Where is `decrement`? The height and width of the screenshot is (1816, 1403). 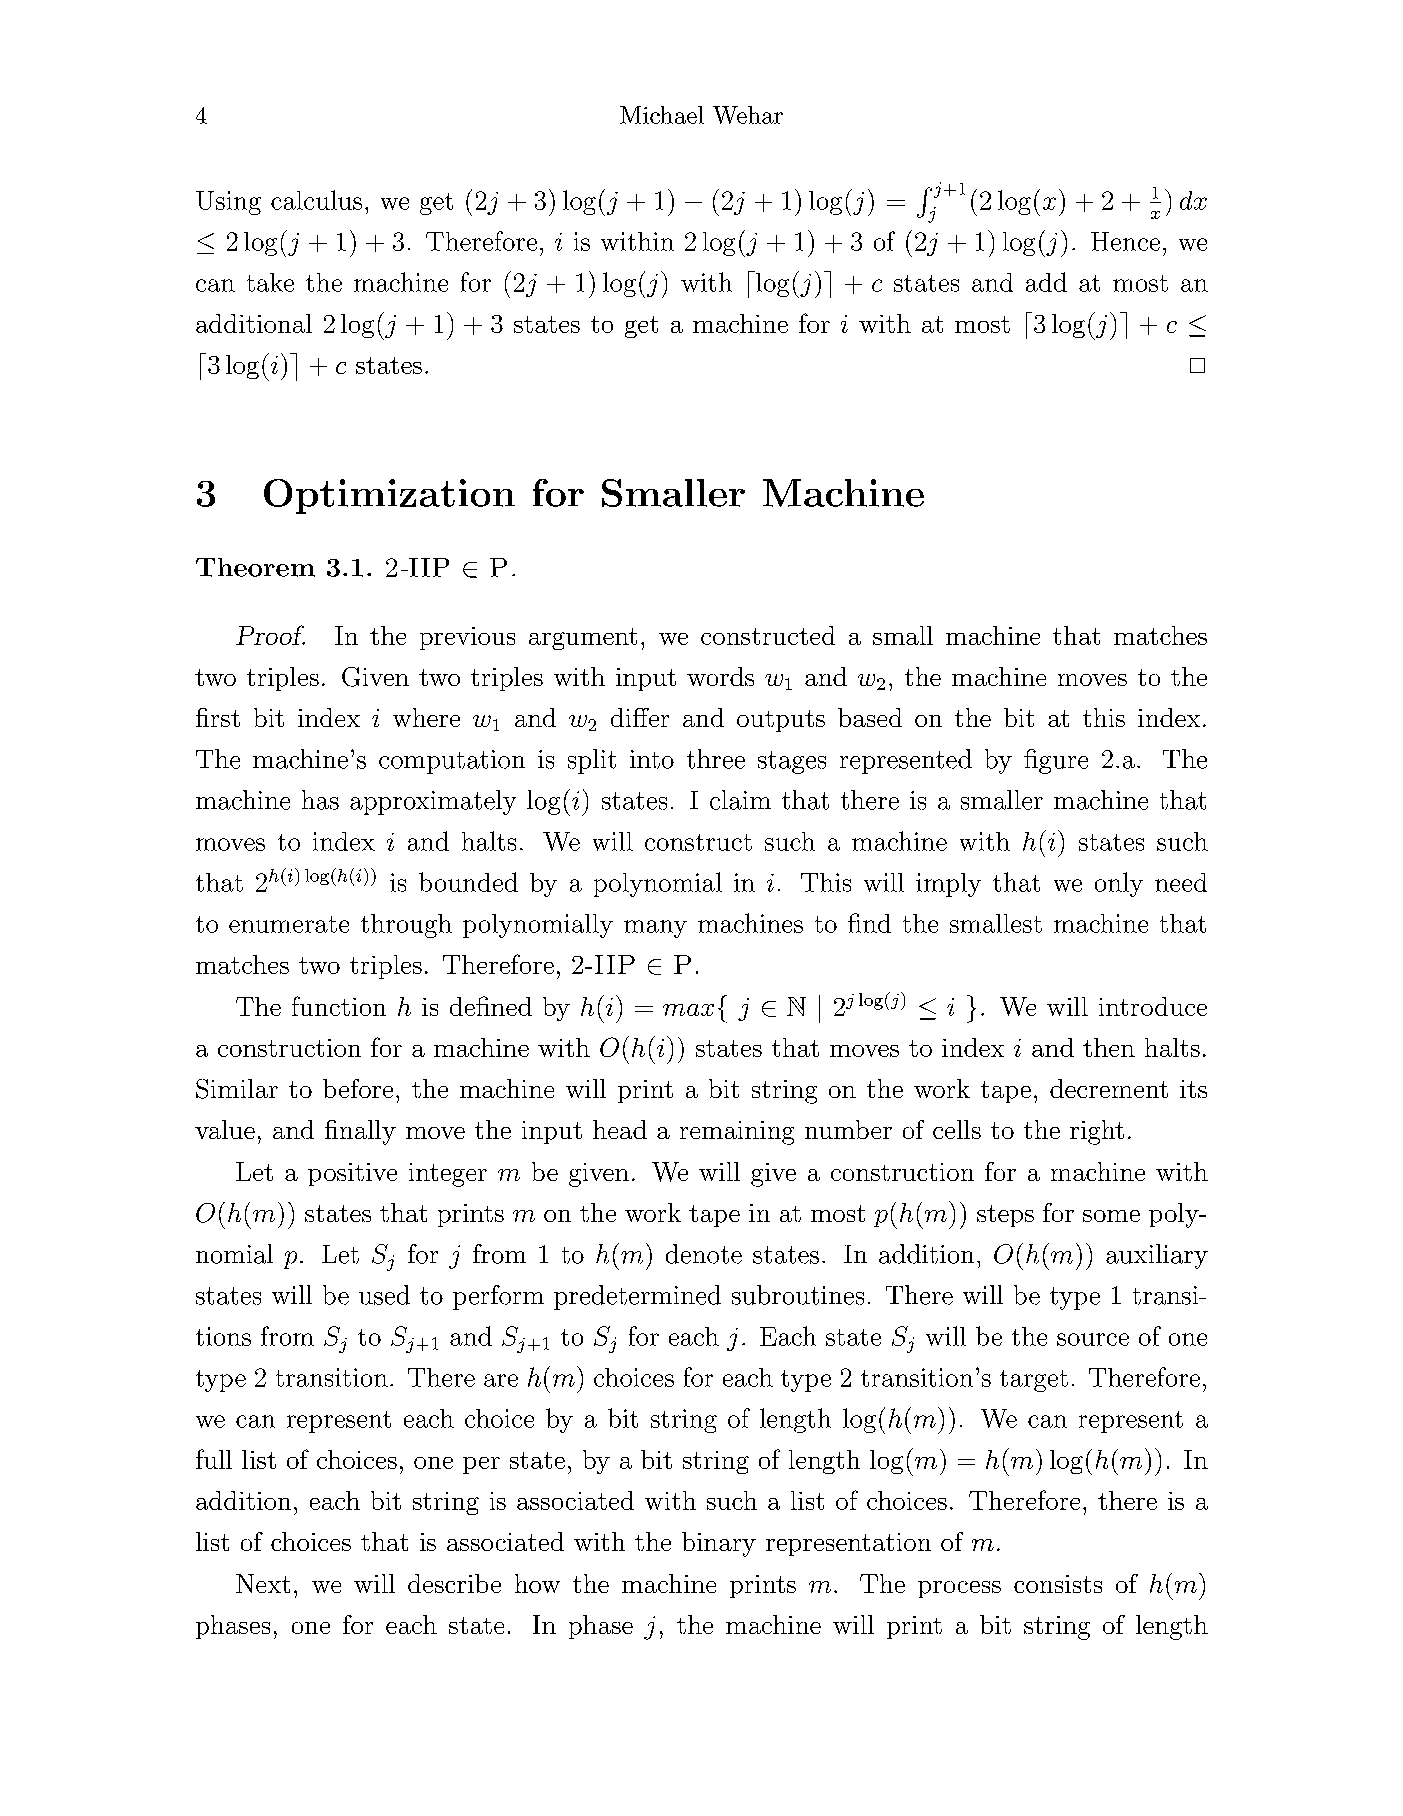
decrement is located at coordinates (1109, 1088).
